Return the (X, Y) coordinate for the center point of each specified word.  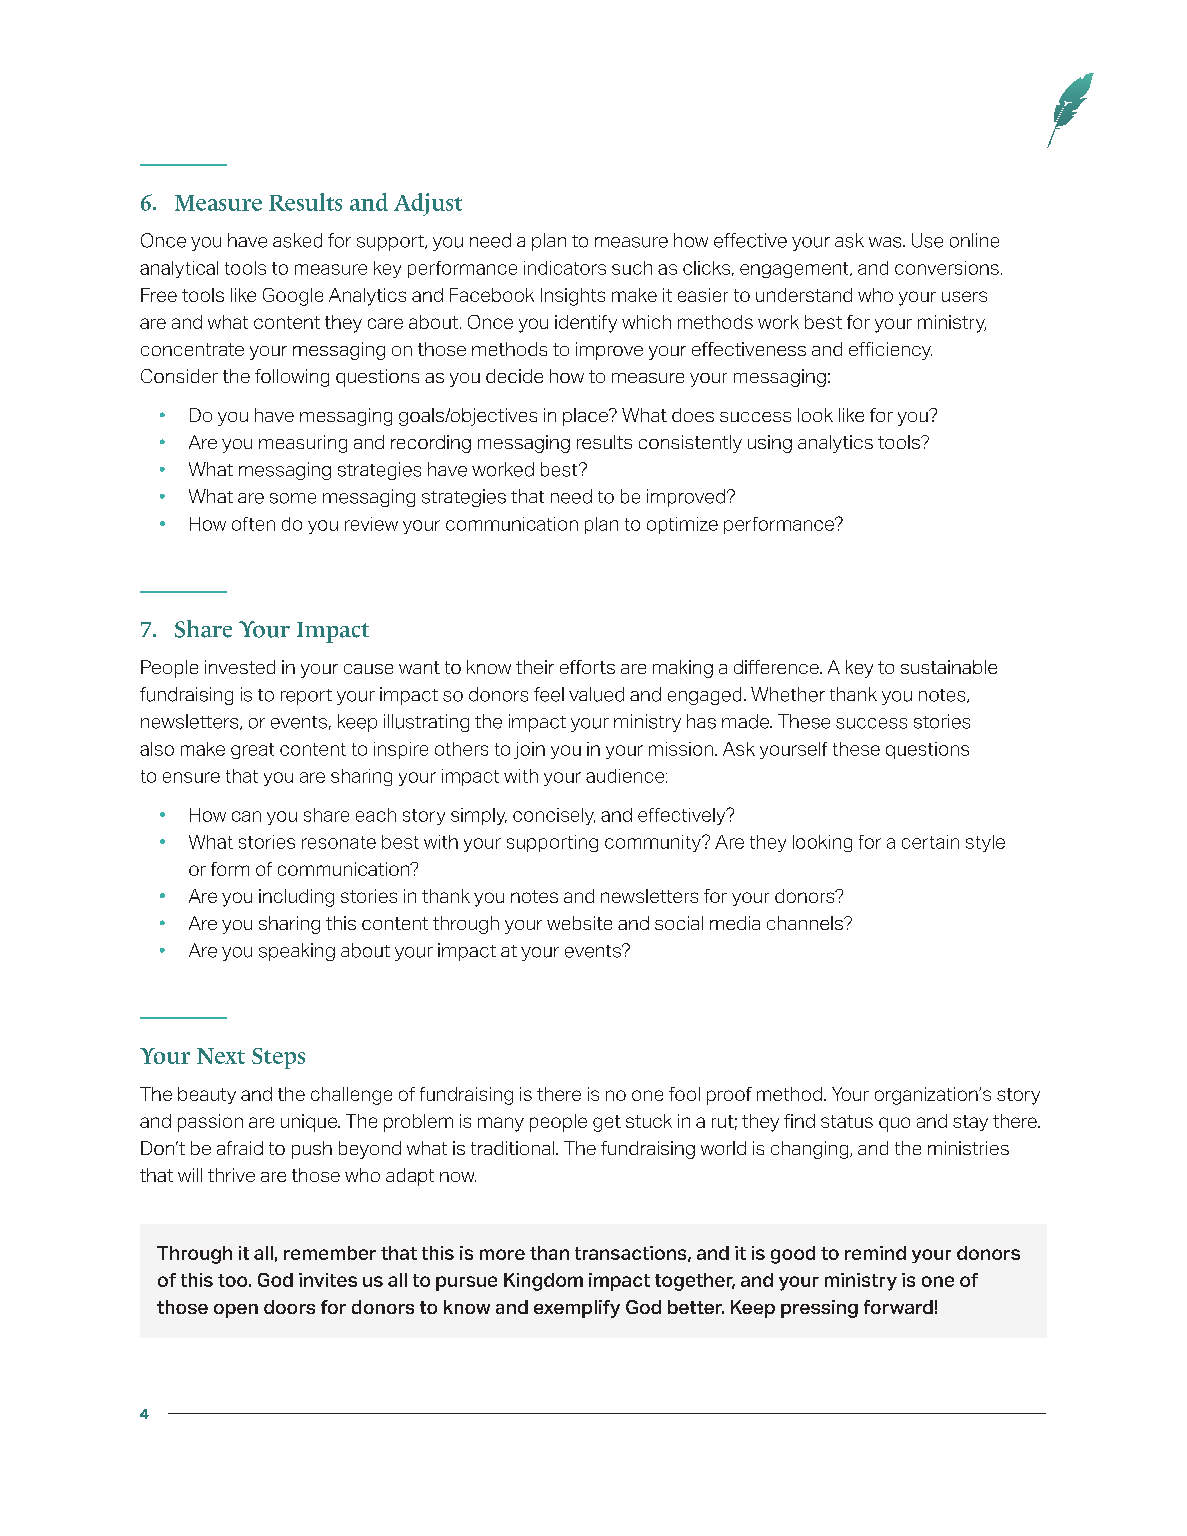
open (236, 1311)
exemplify (577, 1309)
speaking (297, 952)
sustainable (949, 667)
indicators (565, 268)
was (886, 242)
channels (806, 923)
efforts (587, 667)
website (579, 923)
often (253, 524)
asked (297, 240)
